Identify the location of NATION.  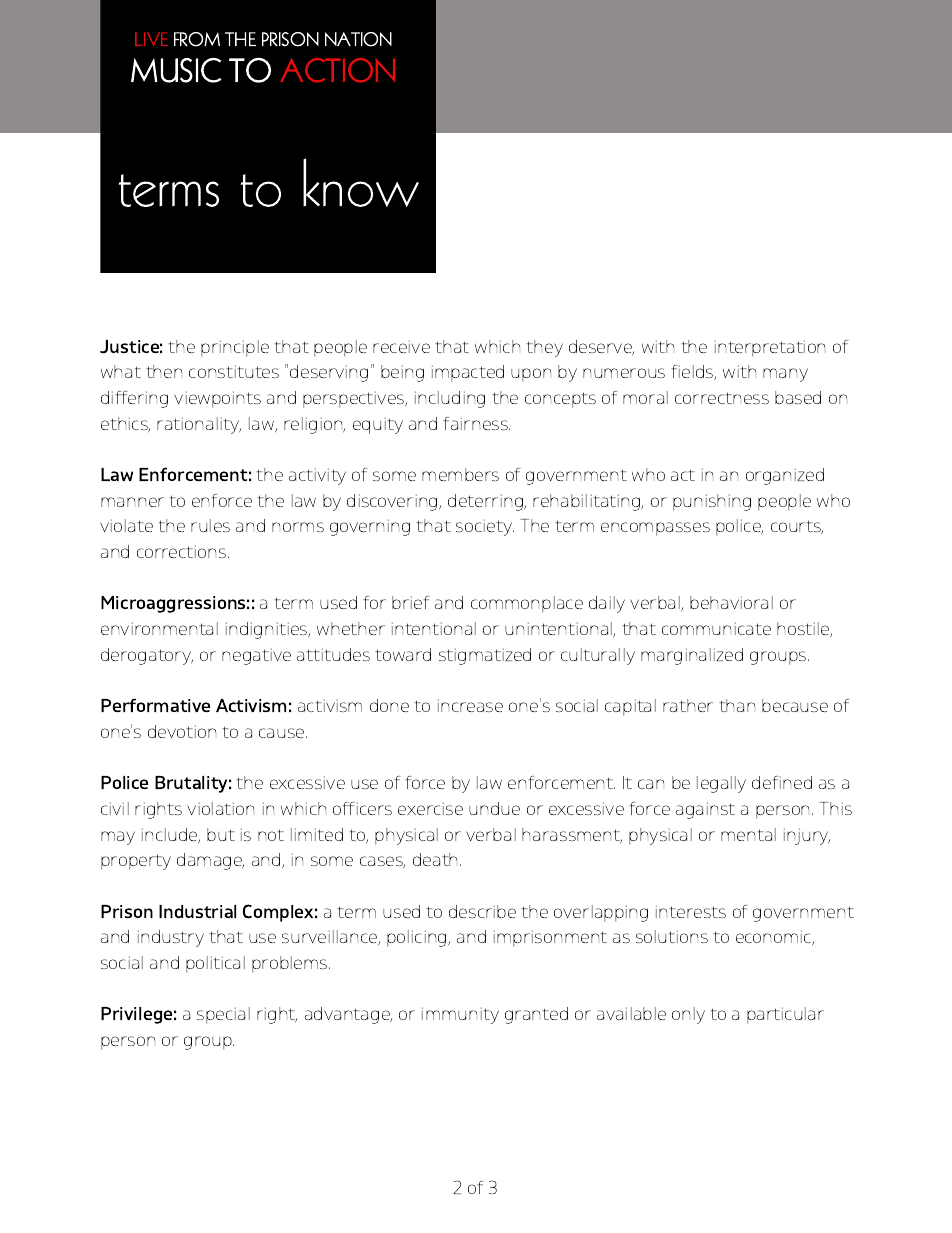
(358, 39).
